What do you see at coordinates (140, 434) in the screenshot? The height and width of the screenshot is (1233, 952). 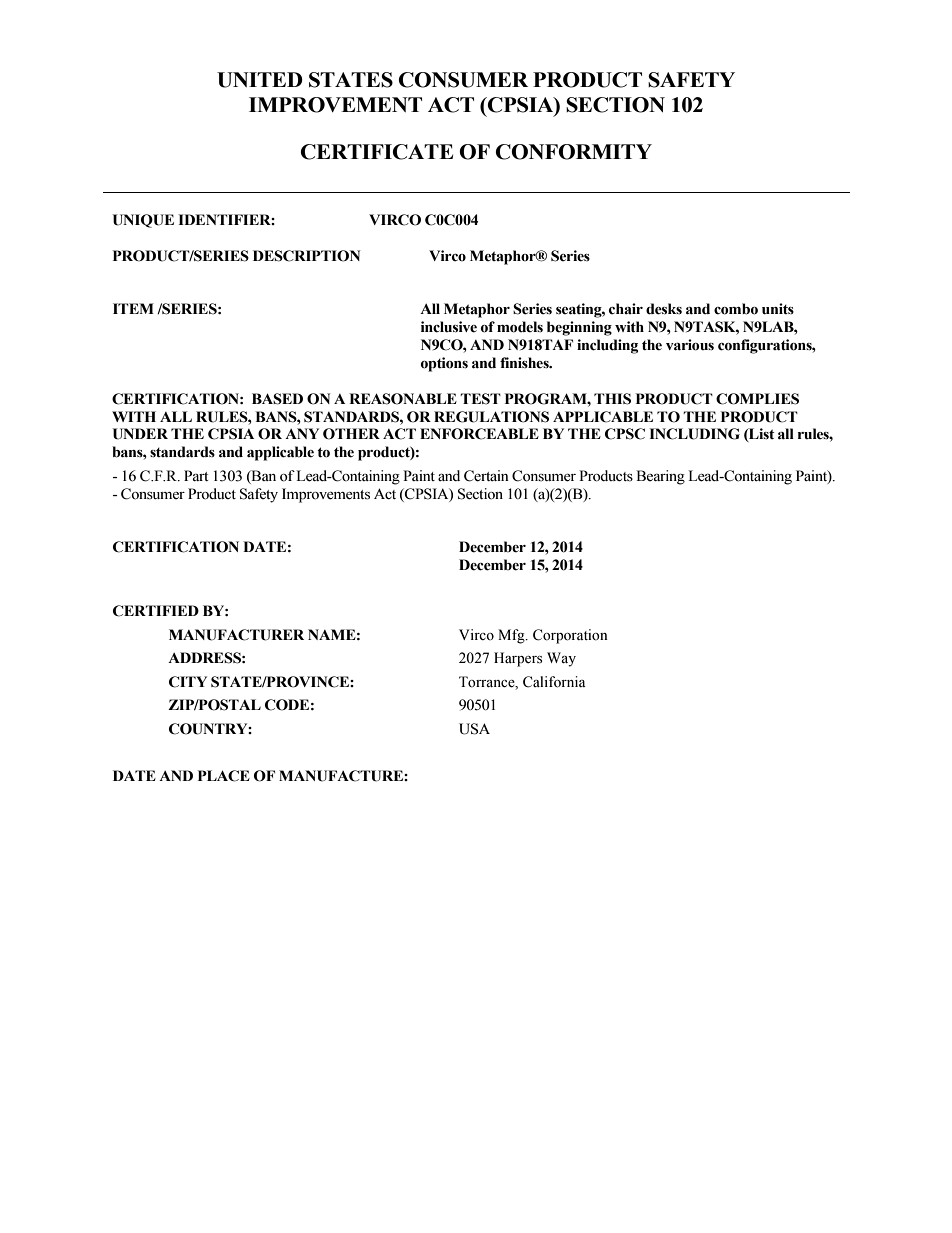 I see `UNDER` at bounding box center [140, 434].
